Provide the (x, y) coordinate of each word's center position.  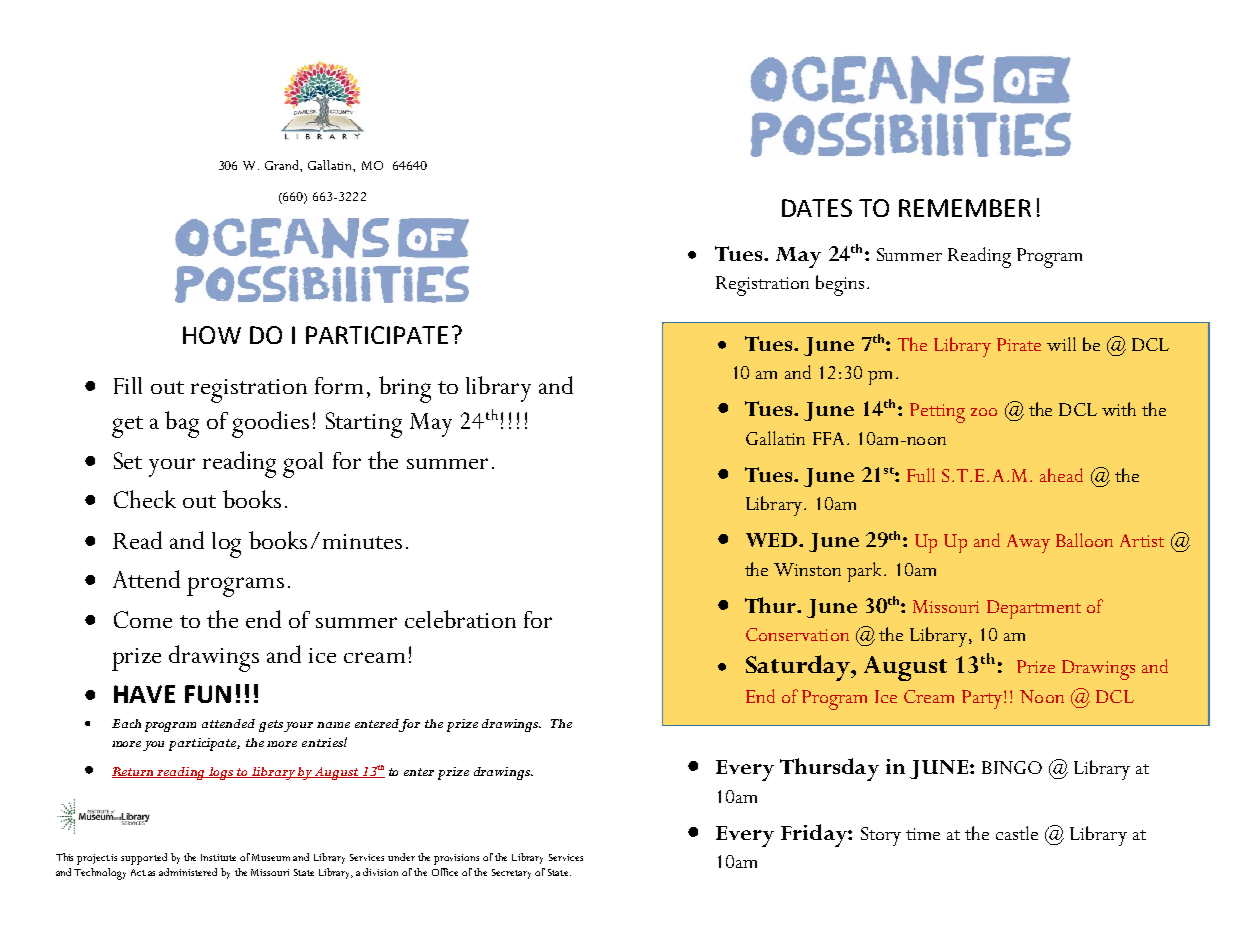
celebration (460, 619)
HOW (212, 335)
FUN (208, 694)
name (333, 725)
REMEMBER (965, 208)
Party (982, 699)
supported (144, 859)
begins (840, 285)
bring (405, 389)
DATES (817, 208)
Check (145, 499)
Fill (128, 385)
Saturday (799, 668)
